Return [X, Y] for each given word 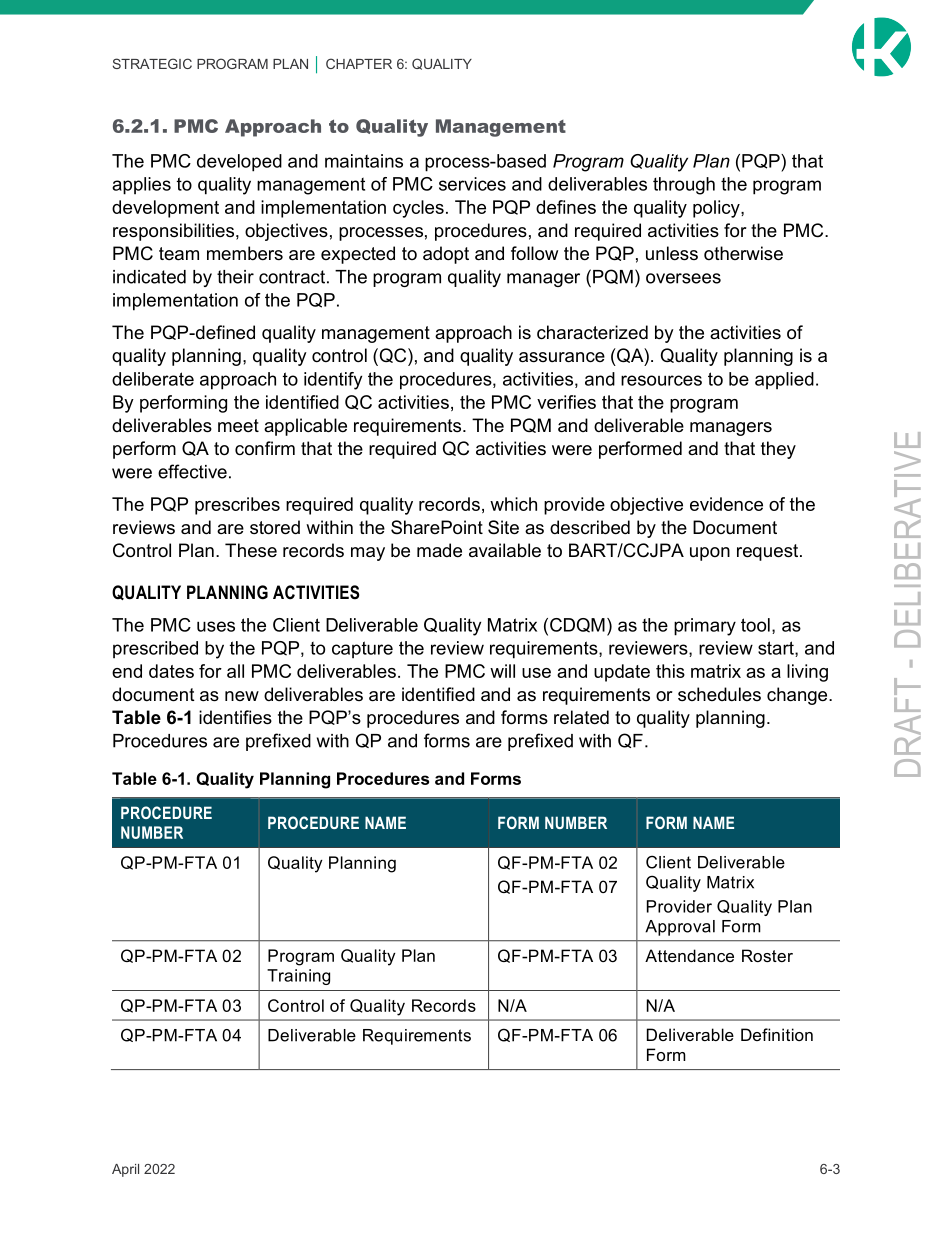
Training [298, 977]
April [125, 1170]
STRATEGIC [152, 63]
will [502, 671]
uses [216, 626]
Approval [680, 928]
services [472, 184]
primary [705, 627]
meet [238, 426]
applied [784, 381]
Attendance [689, 955]
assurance [562, 357]
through [684, 186]
